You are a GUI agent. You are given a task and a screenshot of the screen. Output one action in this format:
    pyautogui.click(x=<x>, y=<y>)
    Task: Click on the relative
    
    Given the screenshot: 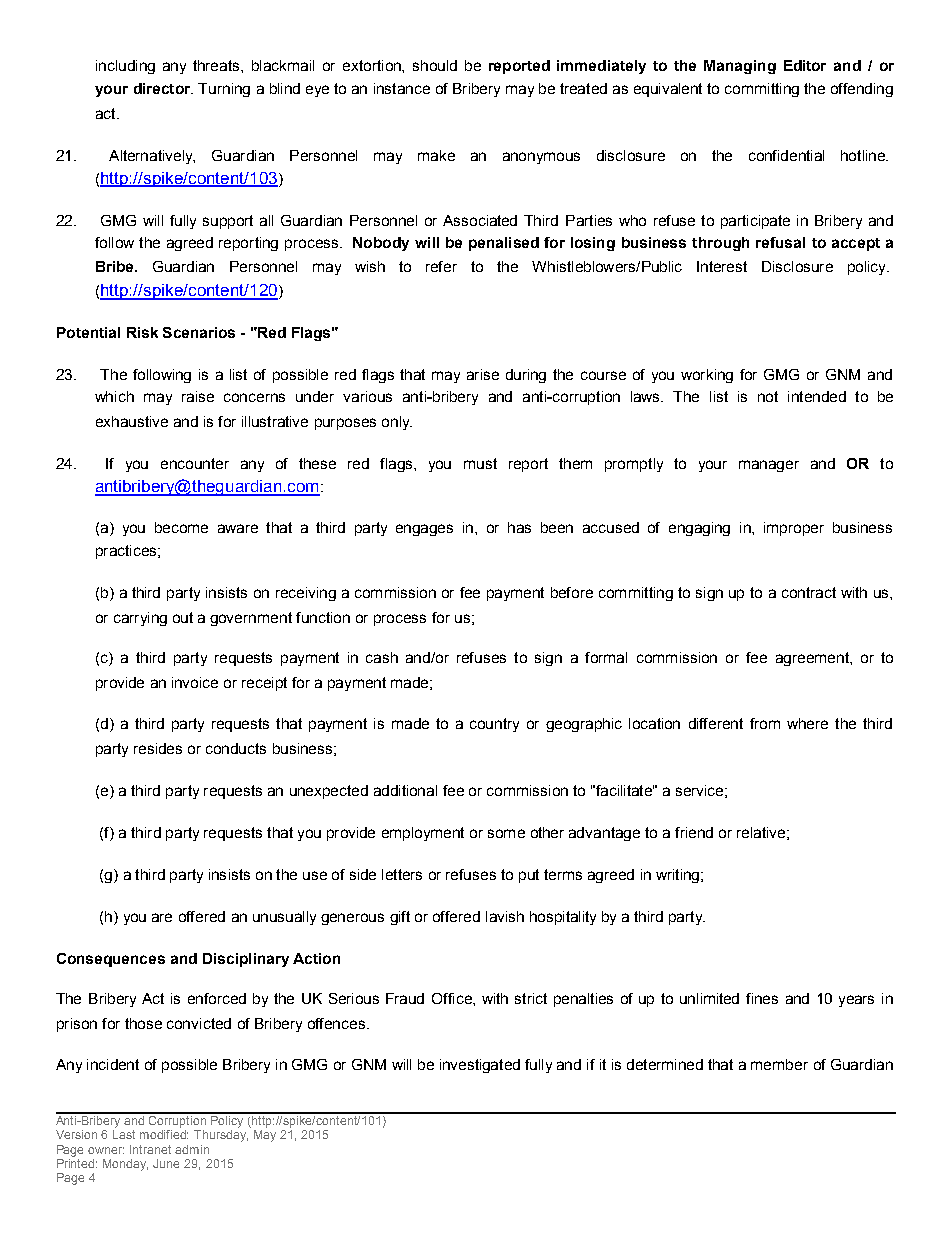 What is the action you would take?
    pyautogui.click(x=761, y=832)
